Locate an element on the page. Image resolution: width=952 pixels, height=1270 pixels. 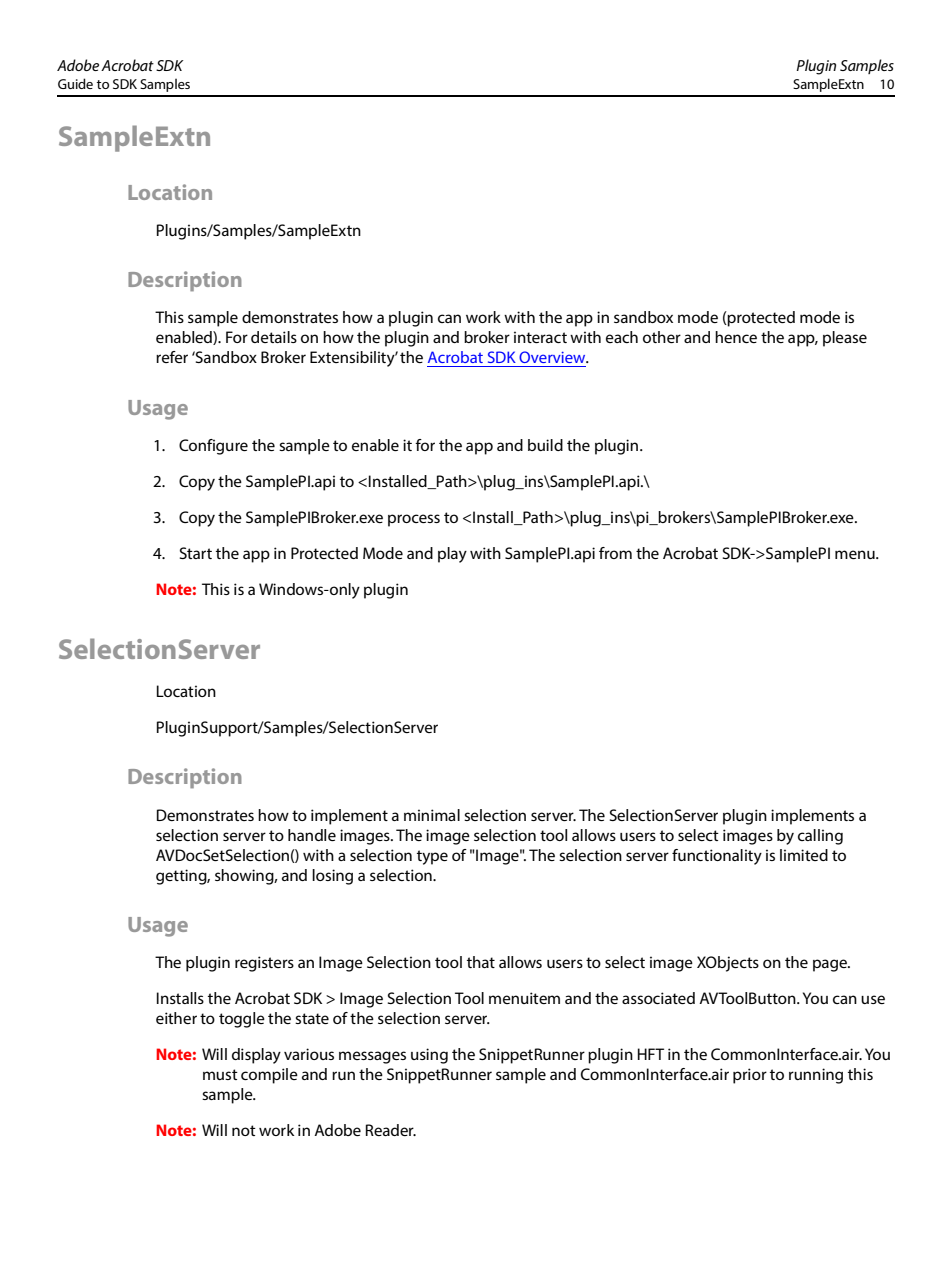
process is located at coordinates (414, 520).
